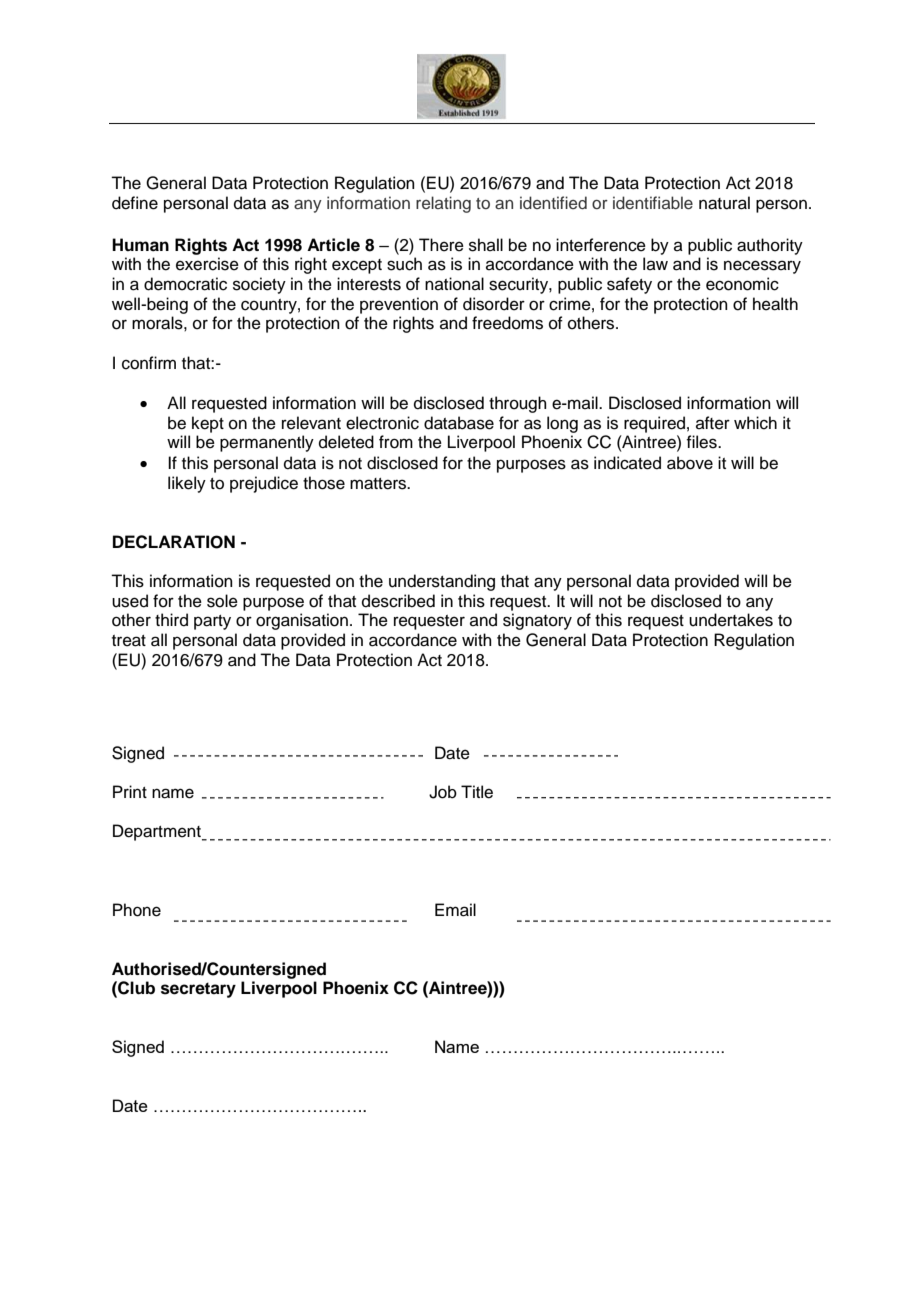 The width and height of the screenshot is (924, 1308). What do you see at coordinates (443, 792) in the screenshot?
I see `Job` at bounding box center [443, 792].
